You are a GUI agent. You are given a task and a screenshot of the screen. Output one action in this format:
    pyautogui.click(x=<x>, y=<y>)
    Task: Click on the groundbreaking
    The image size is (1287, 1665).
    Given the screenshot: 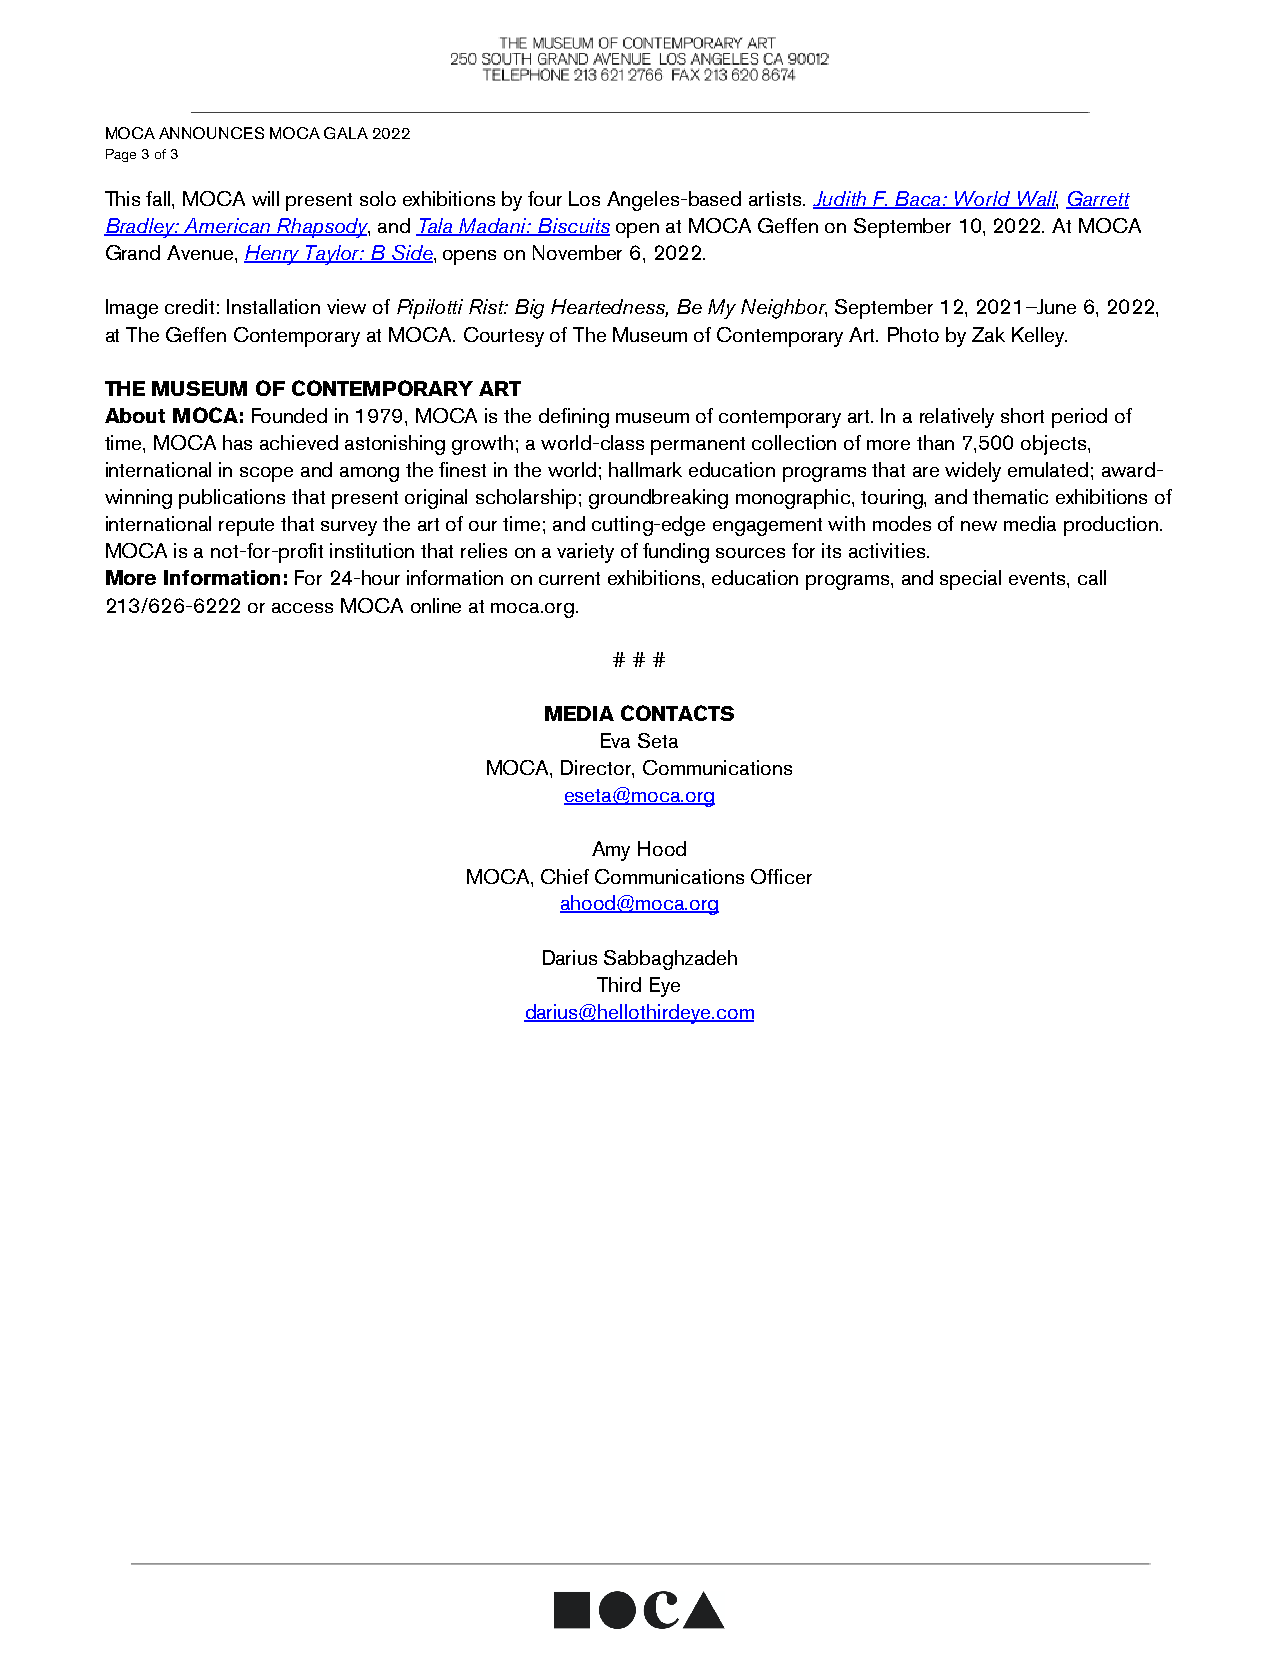 What is the action you would take?
    pyautogui.click(x=658, y=499)
